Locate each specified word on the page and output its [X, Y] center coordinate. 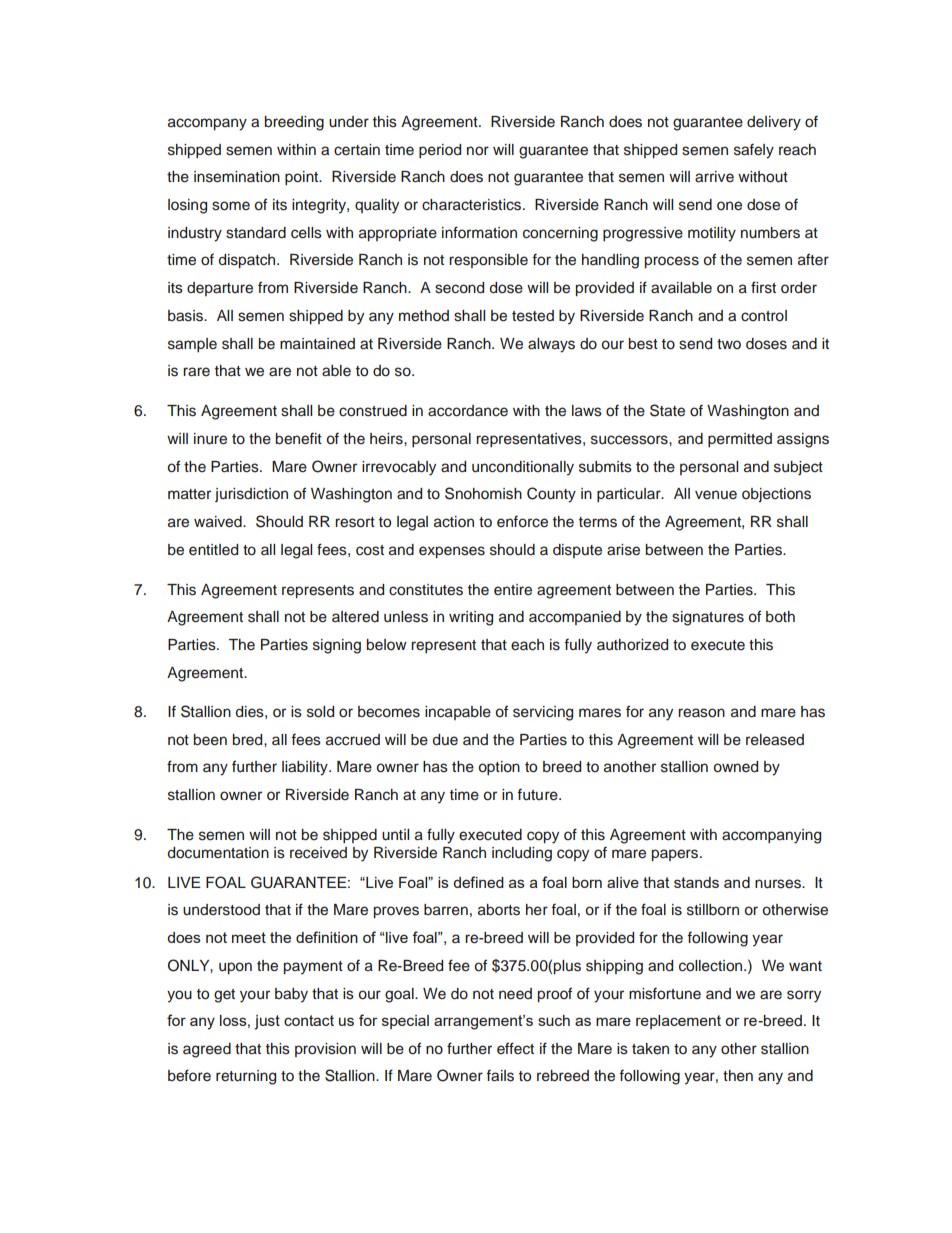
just [267, 1022]
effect [515, 1048]
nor [478, 151]
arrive [714, 176]
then [738, 1076]
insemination [237, 177]
